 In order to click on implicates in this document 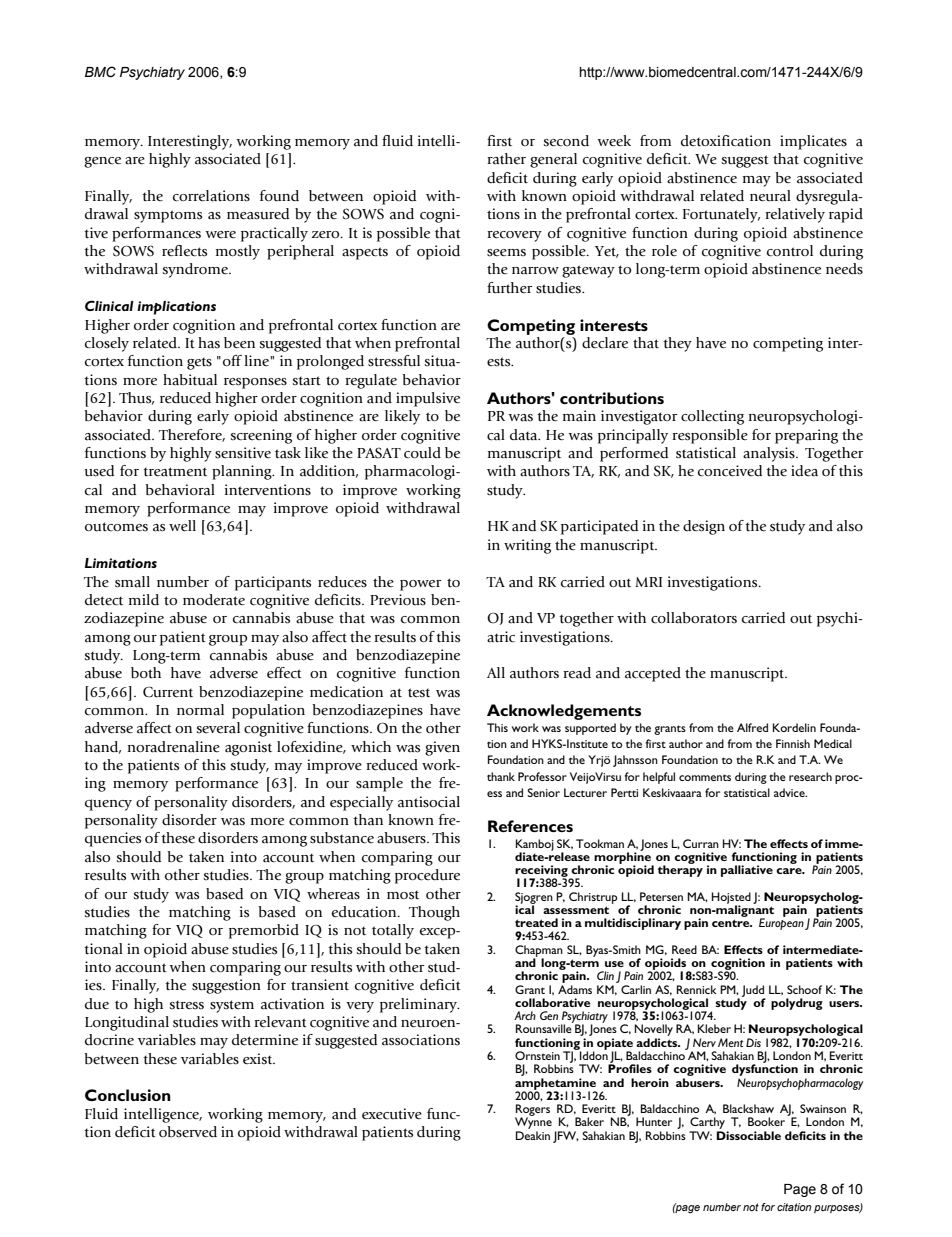, I will do `click(813, 142)`.
